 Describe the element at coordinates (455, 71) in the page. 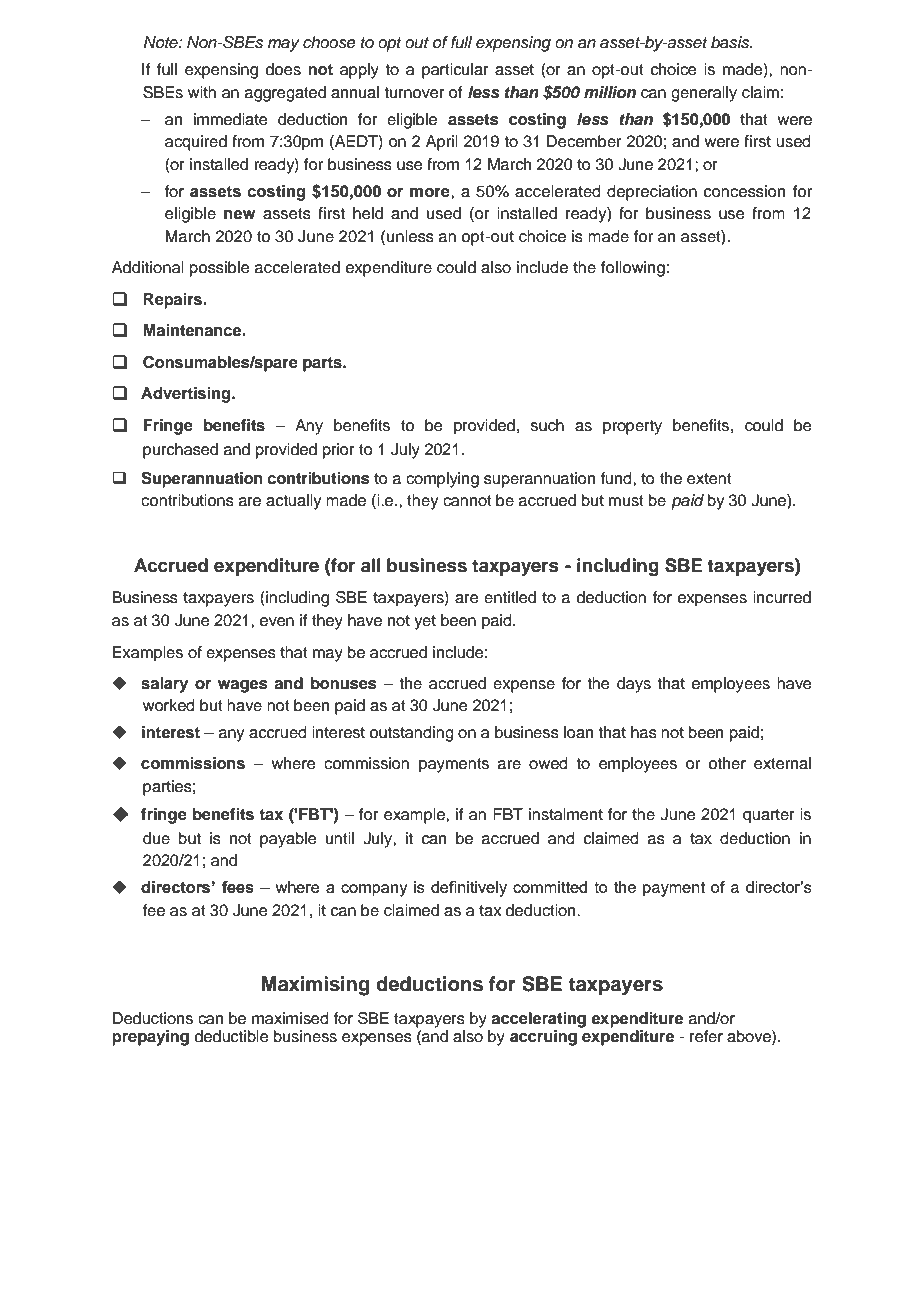

I see `particular` at that location.
